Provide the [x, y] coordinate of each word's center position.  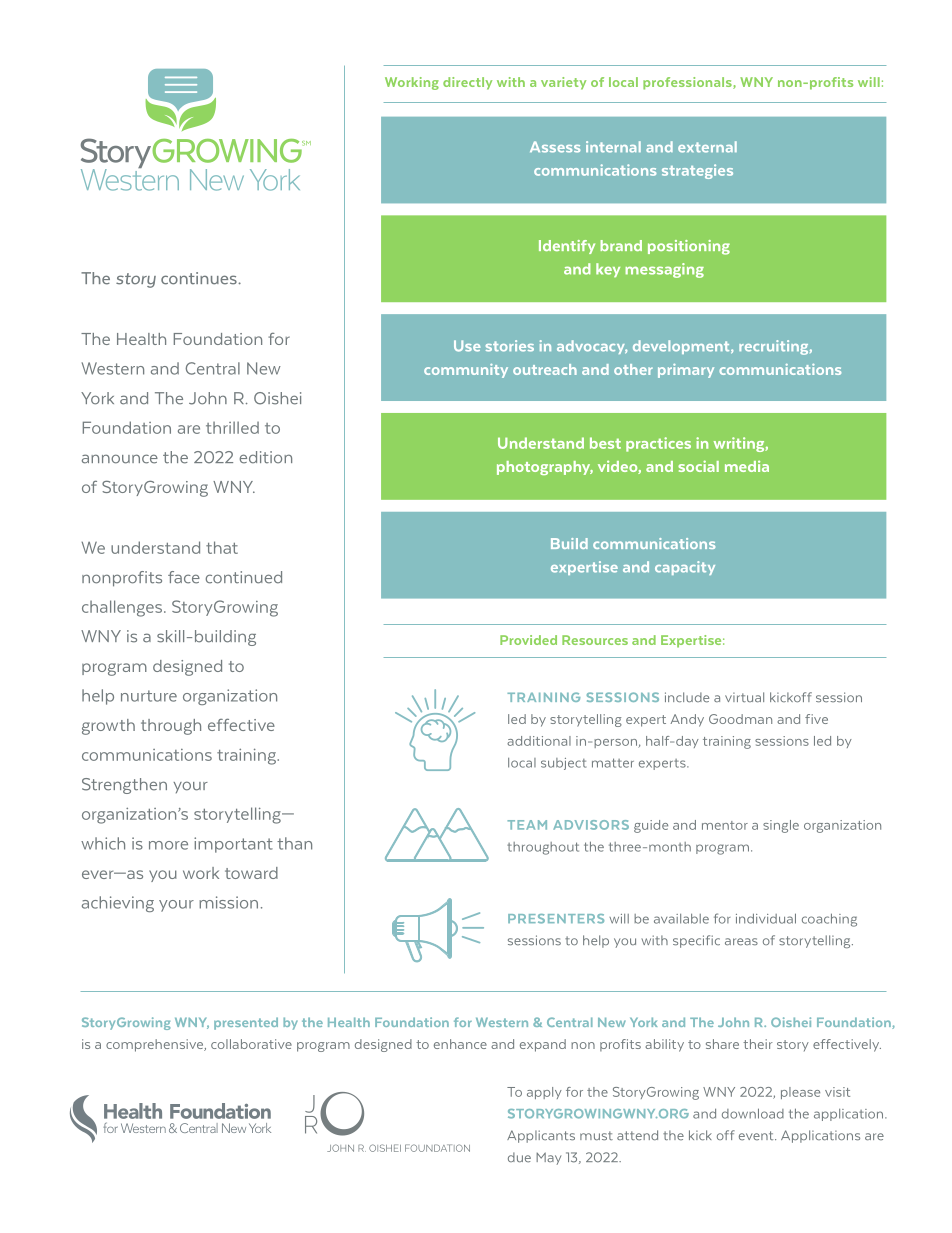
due [519, 1157]
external [707, 147]
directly [467, 83]
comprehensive [156, 1045]
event [757, 1136]
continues [200, 278]
